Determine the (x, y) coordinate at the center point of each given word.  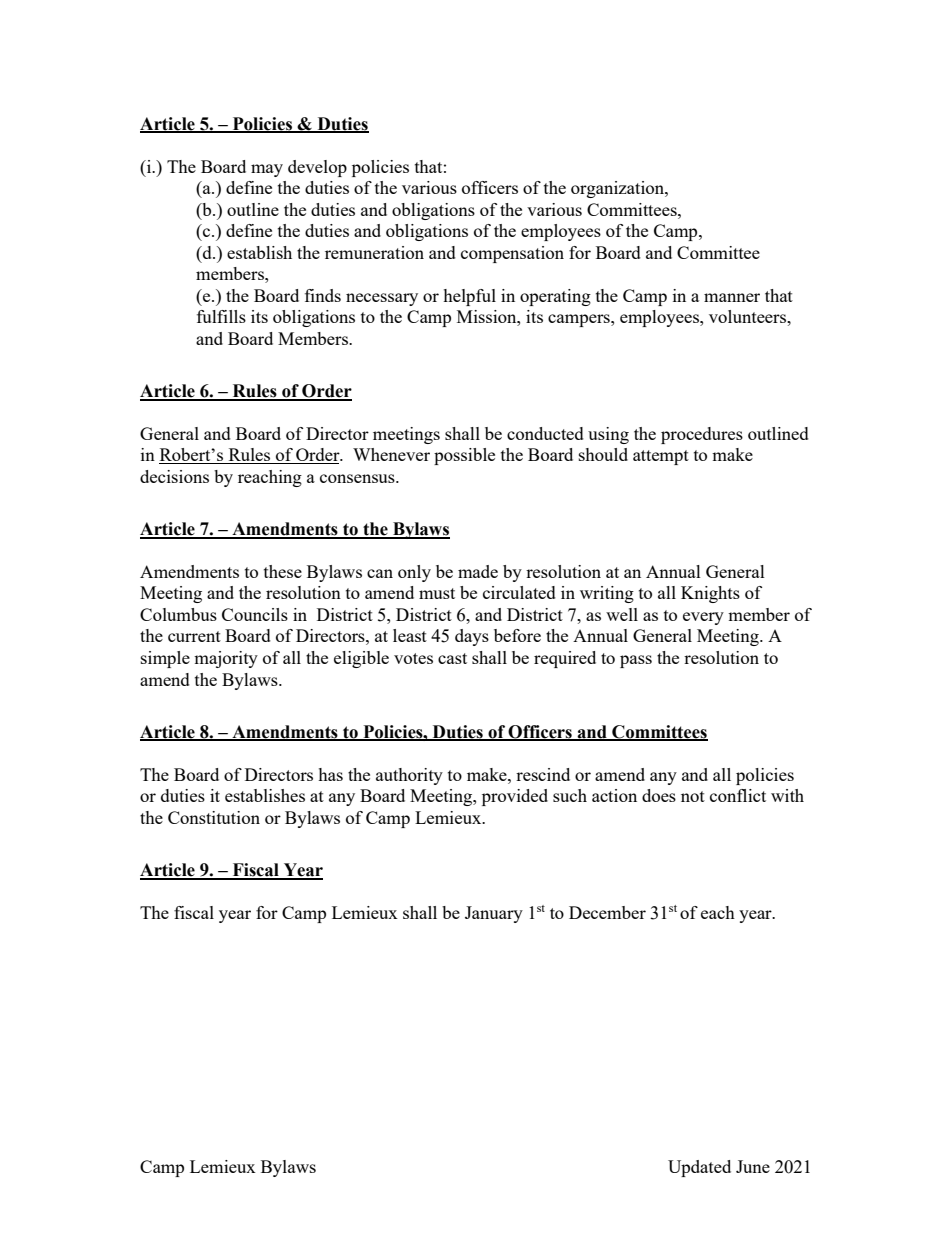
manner (732, 297)
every (703, 618)
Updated (699, 1168)
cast (452, 658)
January (494, 914)
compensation (512, 254)
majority (226, 659)
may (267, 170)
